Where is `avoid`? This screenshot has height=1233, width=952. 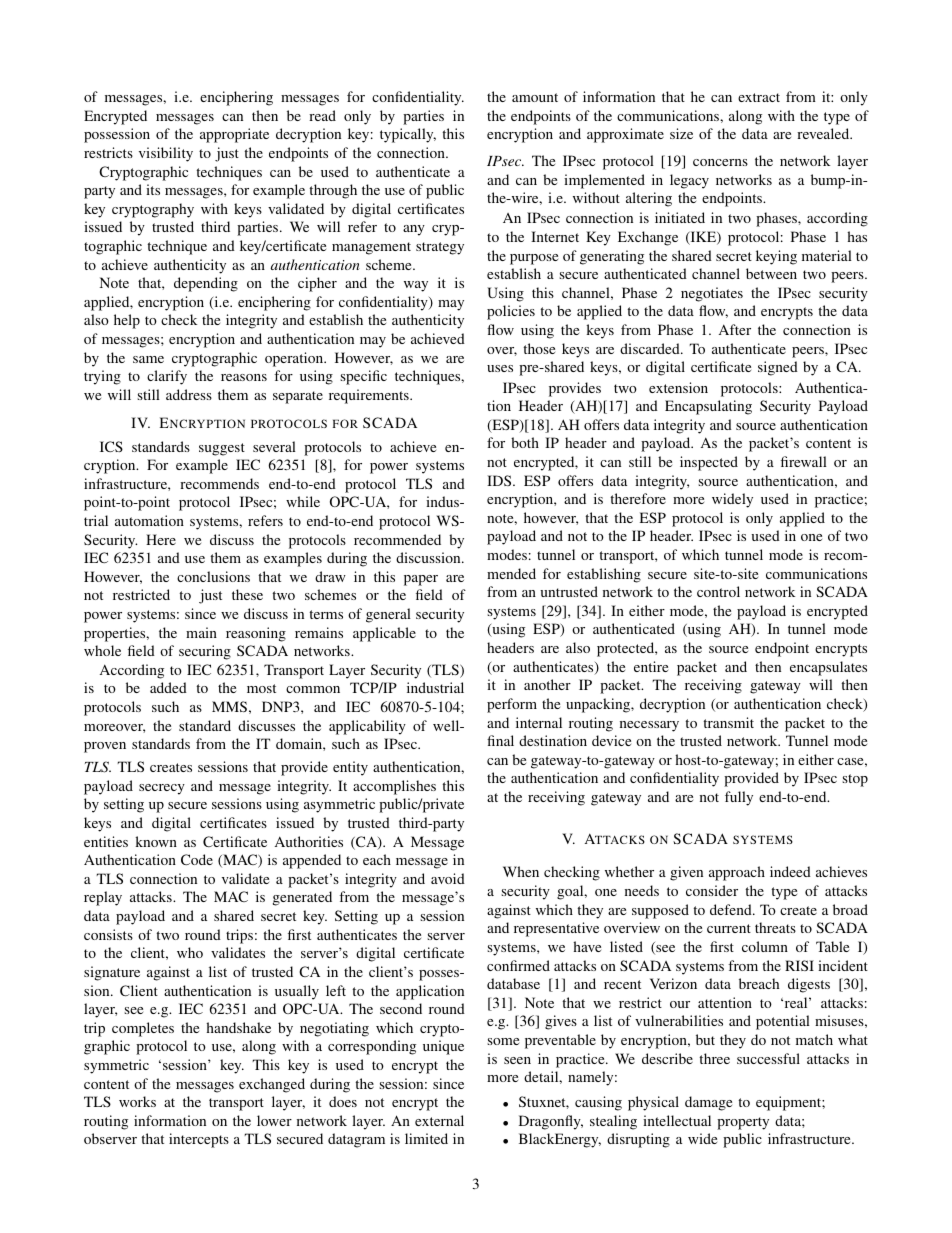 avoid is located at coordinates (448, 878).
